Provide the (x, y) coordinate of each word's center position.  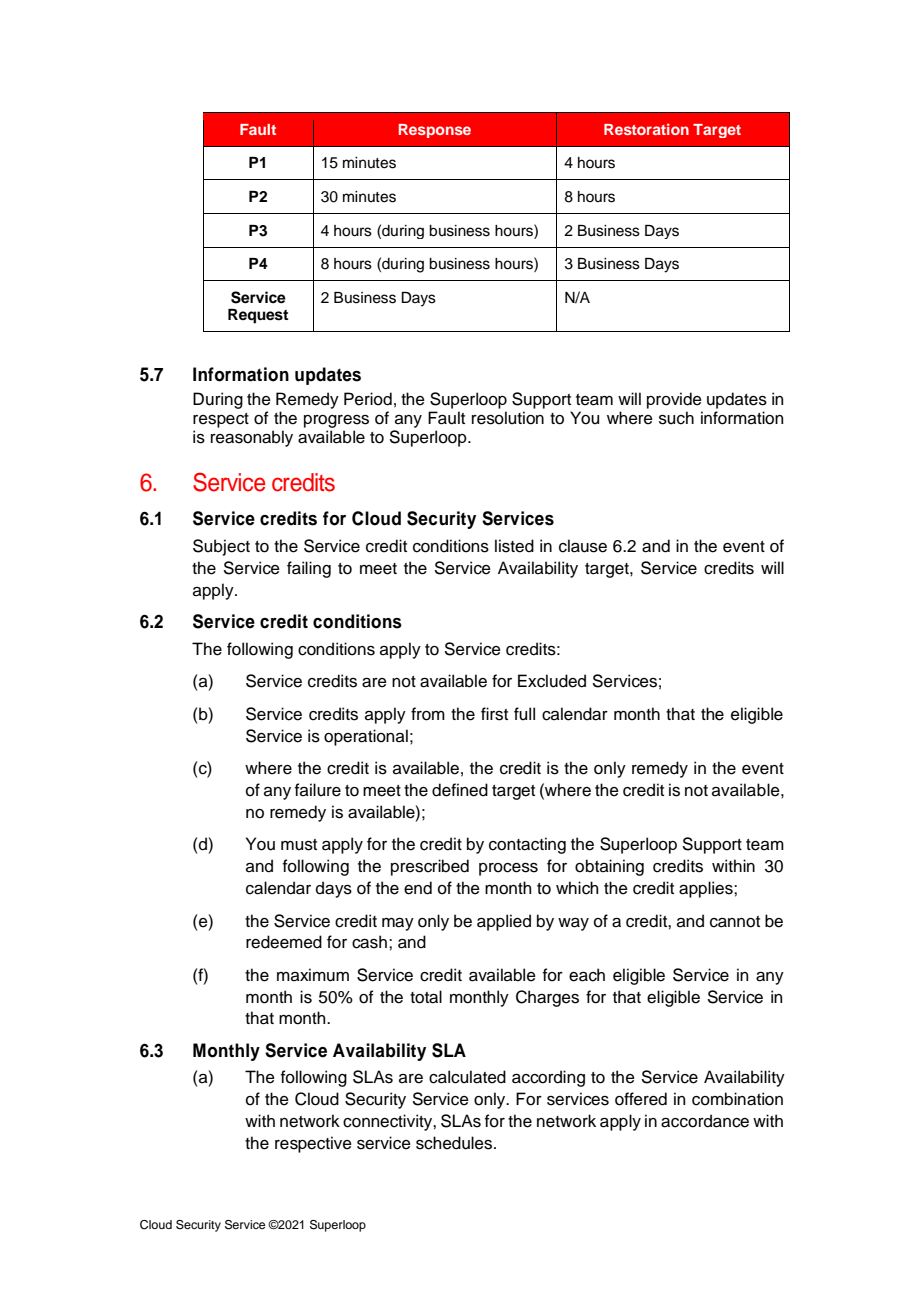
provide (674, 400)
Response (435, 131)
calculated (467, 1077)
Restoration (646, 129)
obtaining (609, 867)
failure (318, 790)
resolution (508, 418)
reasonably (252, 438)
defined (460, 790)
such (676, 418)
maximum (313, 975)
